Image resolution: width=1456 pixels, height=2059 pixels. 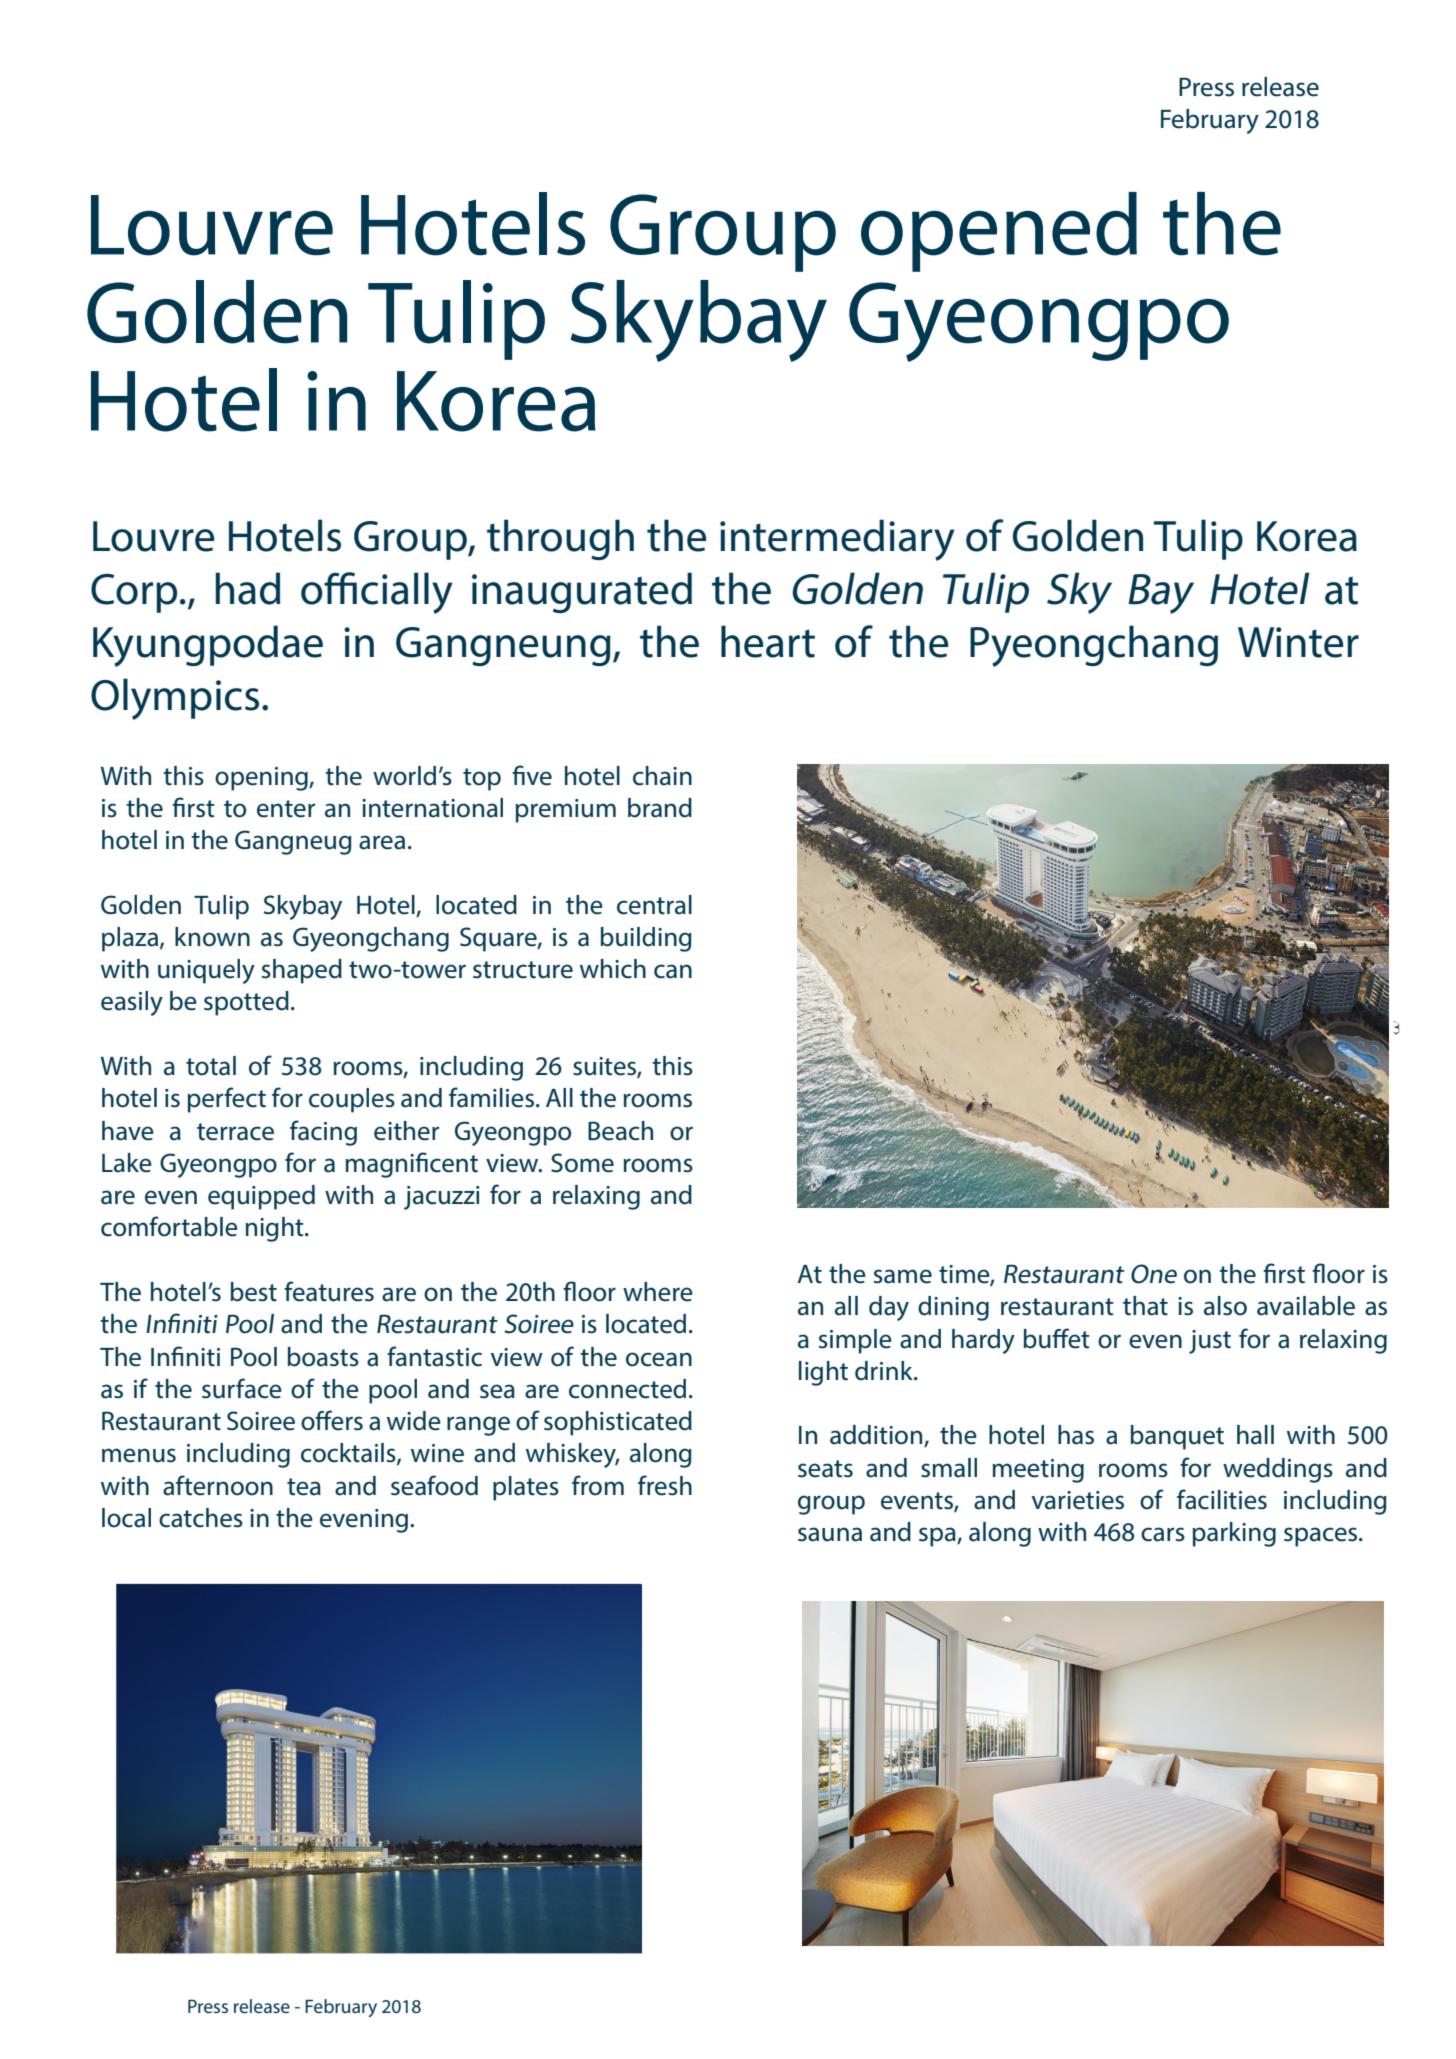 I want to click on intermediary, so click(x=837, y=540).
